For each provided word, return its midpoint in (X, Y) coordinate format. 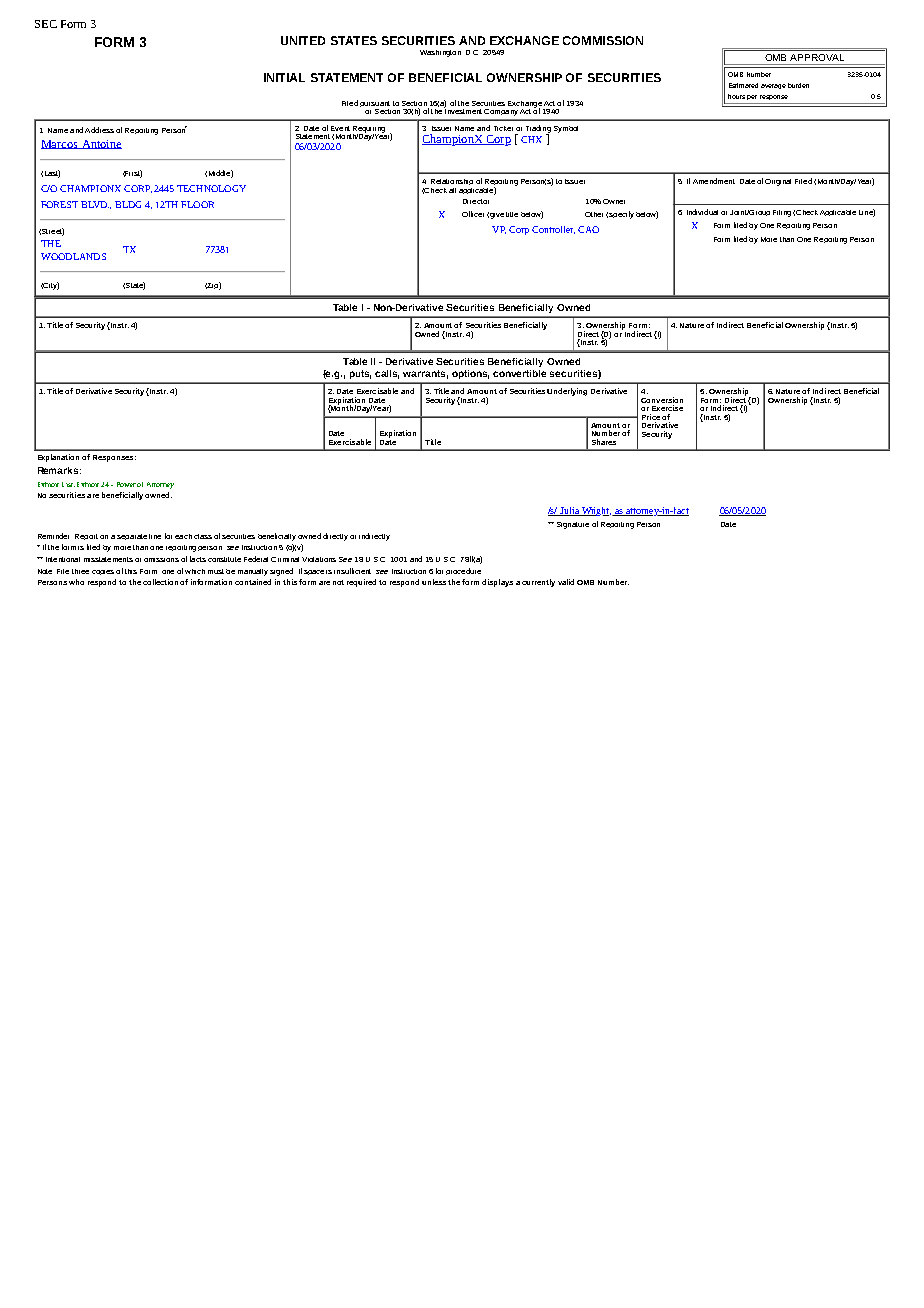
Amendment (714, 181)
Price (651, 417)
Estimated (743, 85)
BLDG (128, 204)
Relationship (452, 182)
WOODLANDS (73, 256)
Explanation (58, 458)
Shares (604, 442)
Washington (440, 53)
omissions (161, 560)
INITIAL (284, 77)
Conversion (662, 400)
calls (387, 374)
